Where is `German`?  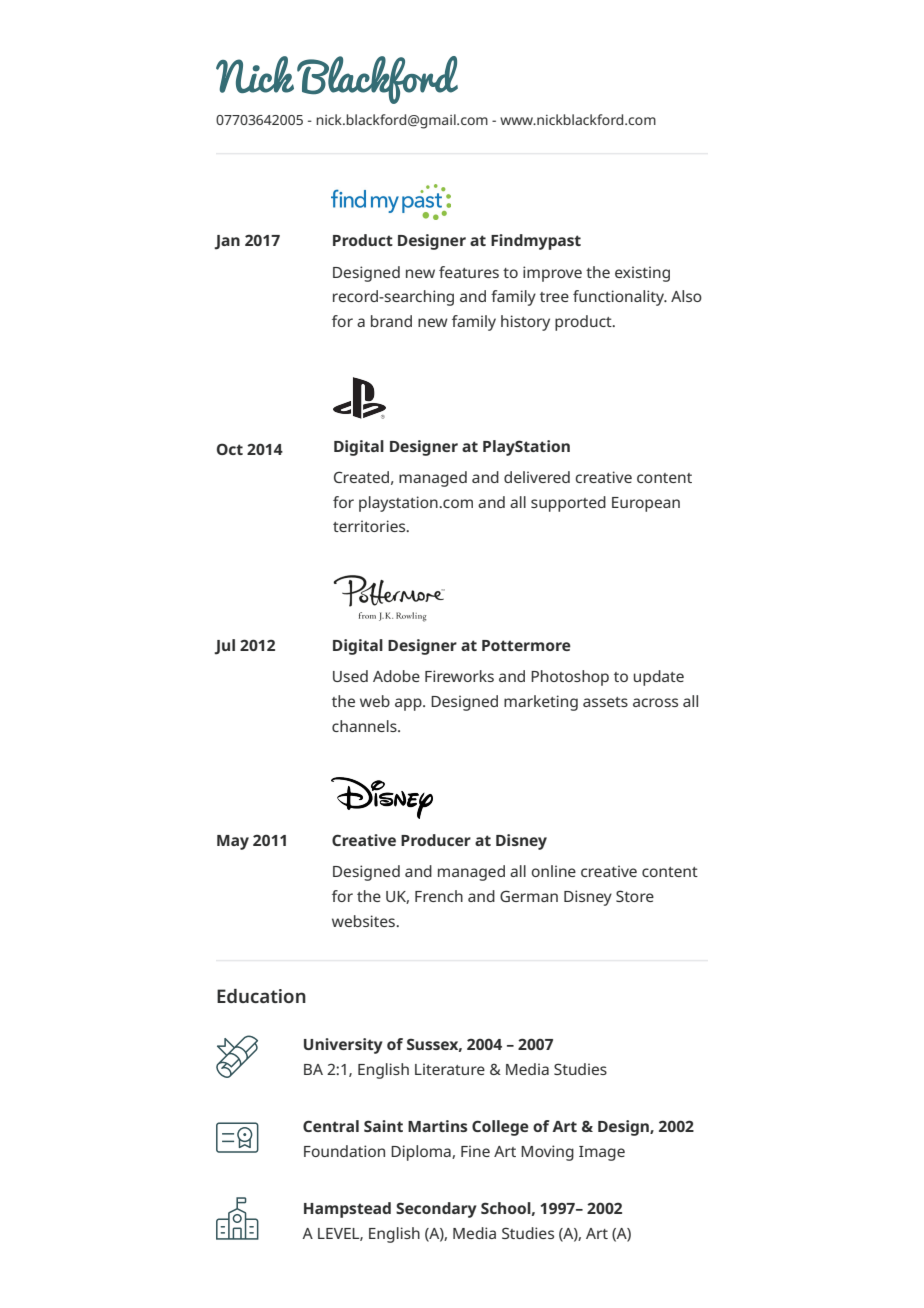 German is located at coordinates (529, 896).
